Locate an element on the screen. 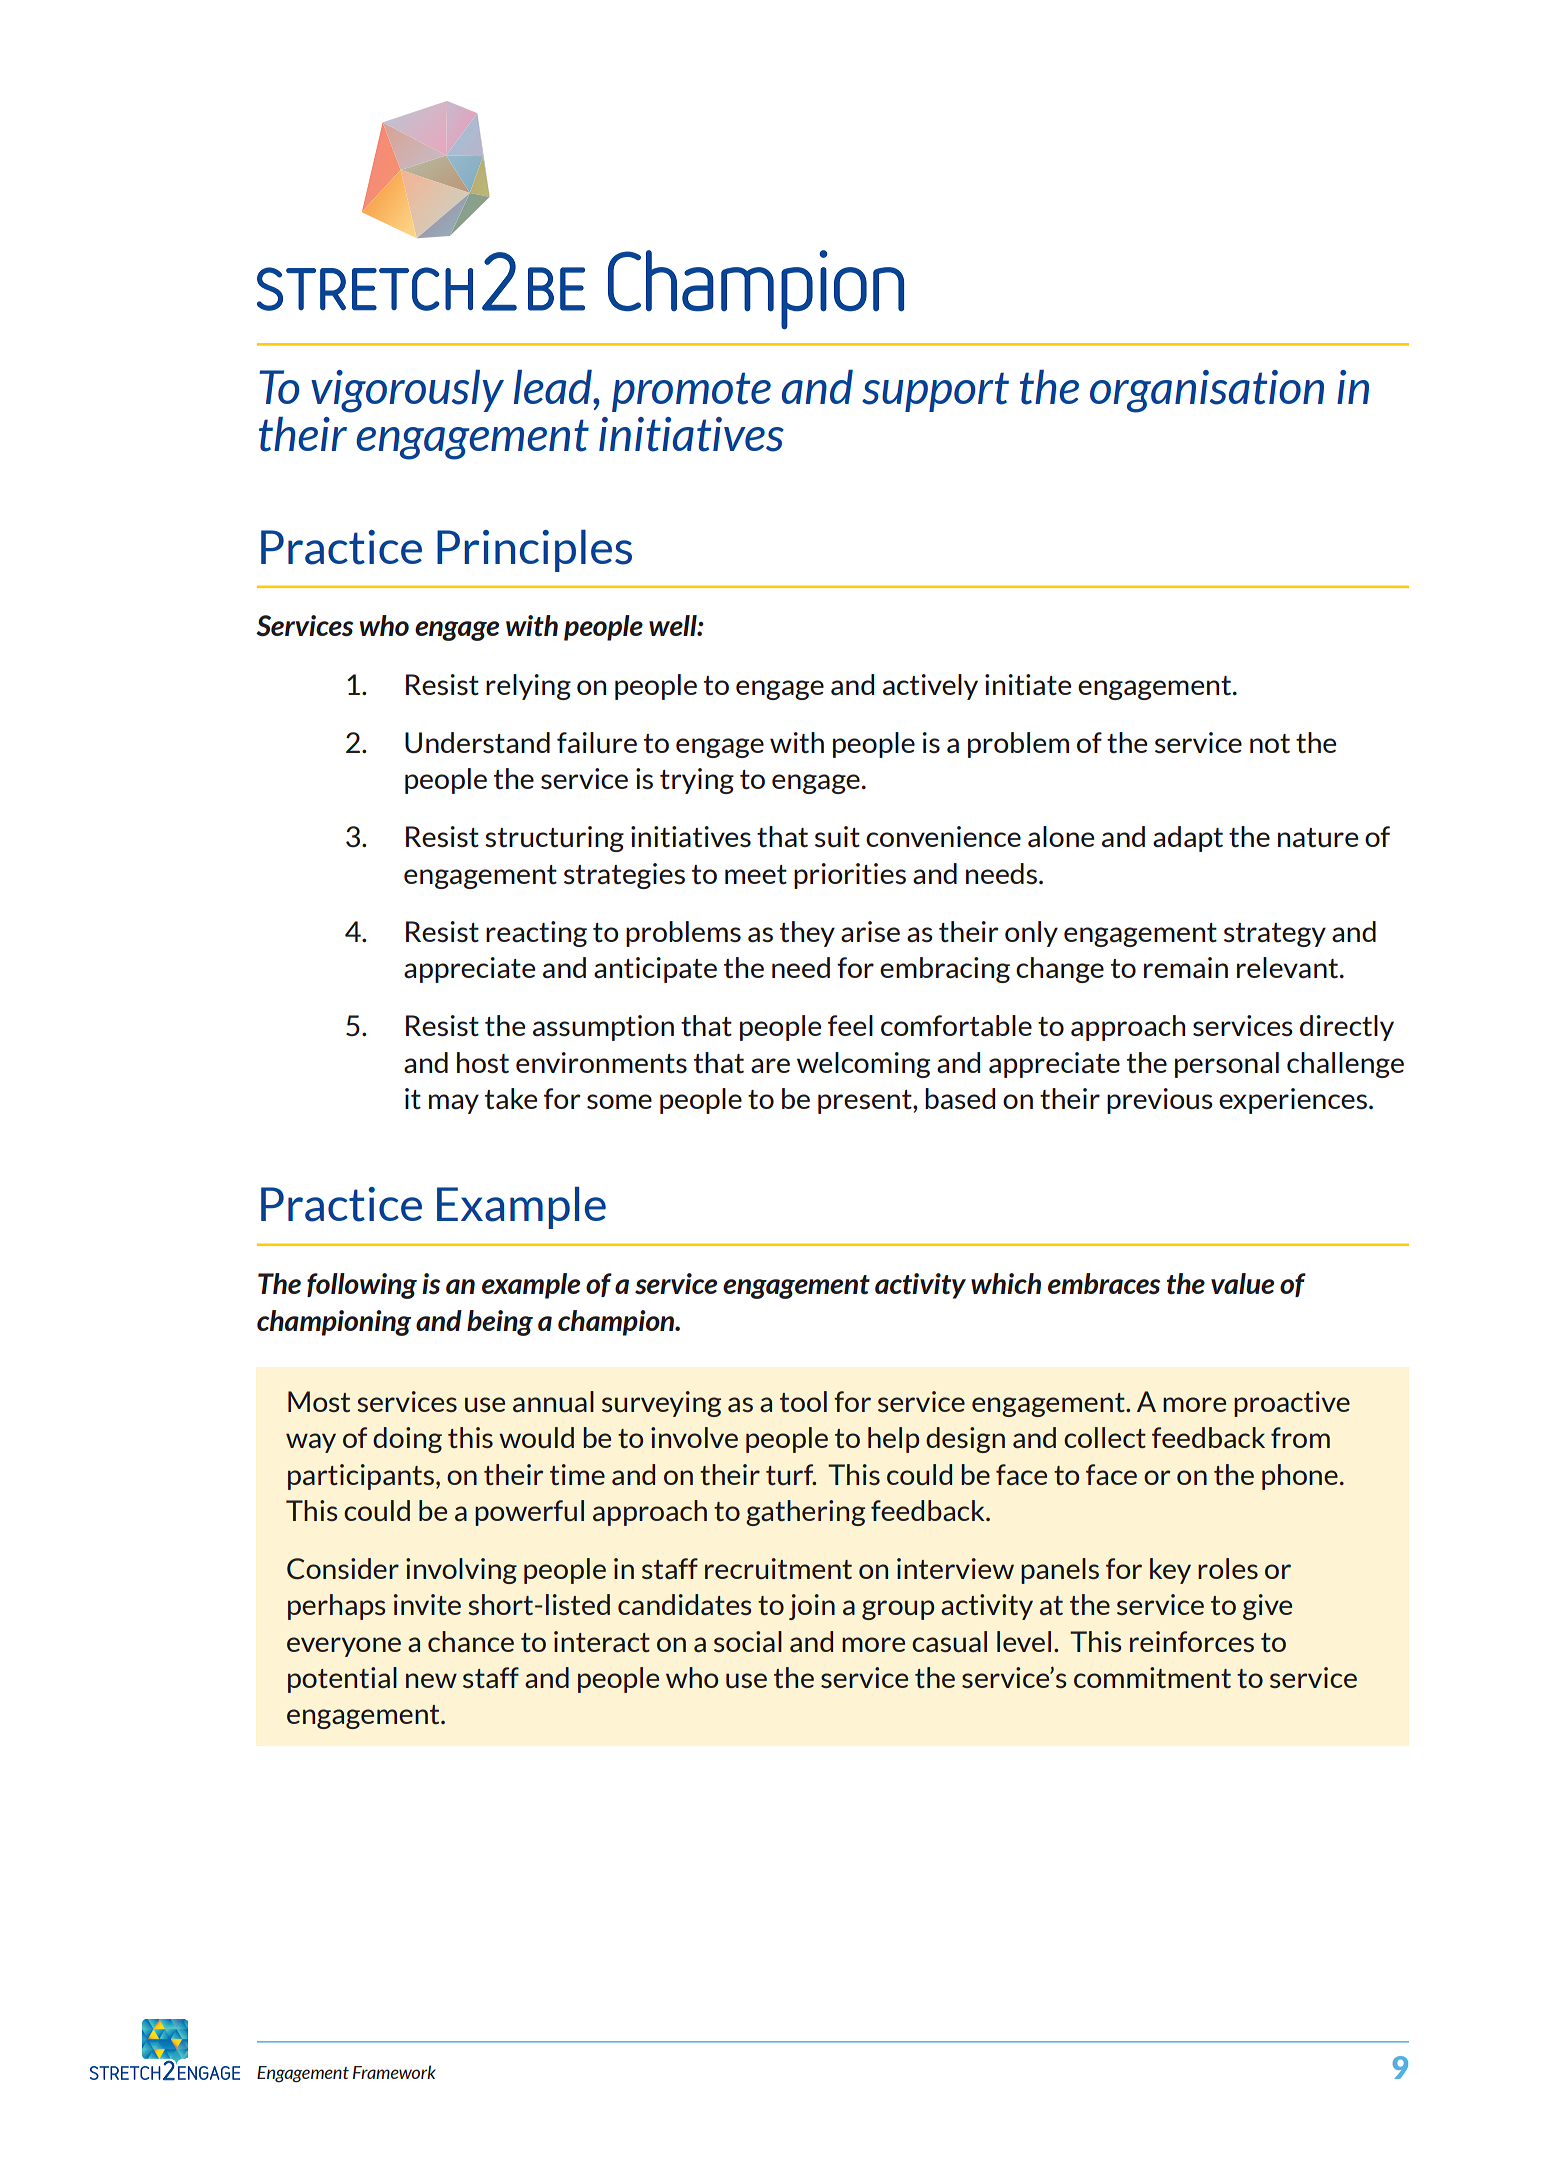 The image size is (1541, 2179). proactive is located at coordinates (1292, 1404).
